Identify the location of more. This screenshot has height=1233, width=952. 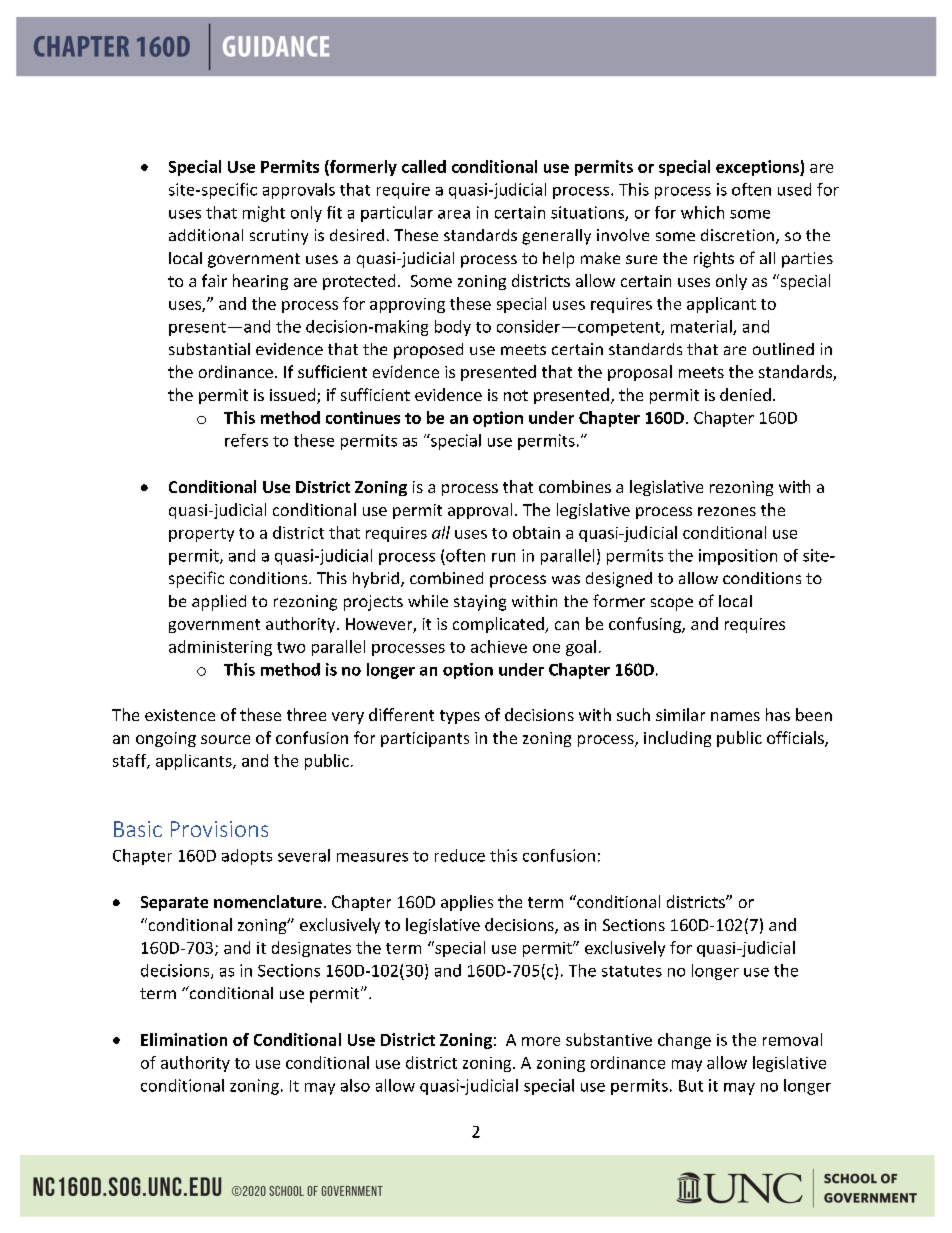
(541, 1041).
